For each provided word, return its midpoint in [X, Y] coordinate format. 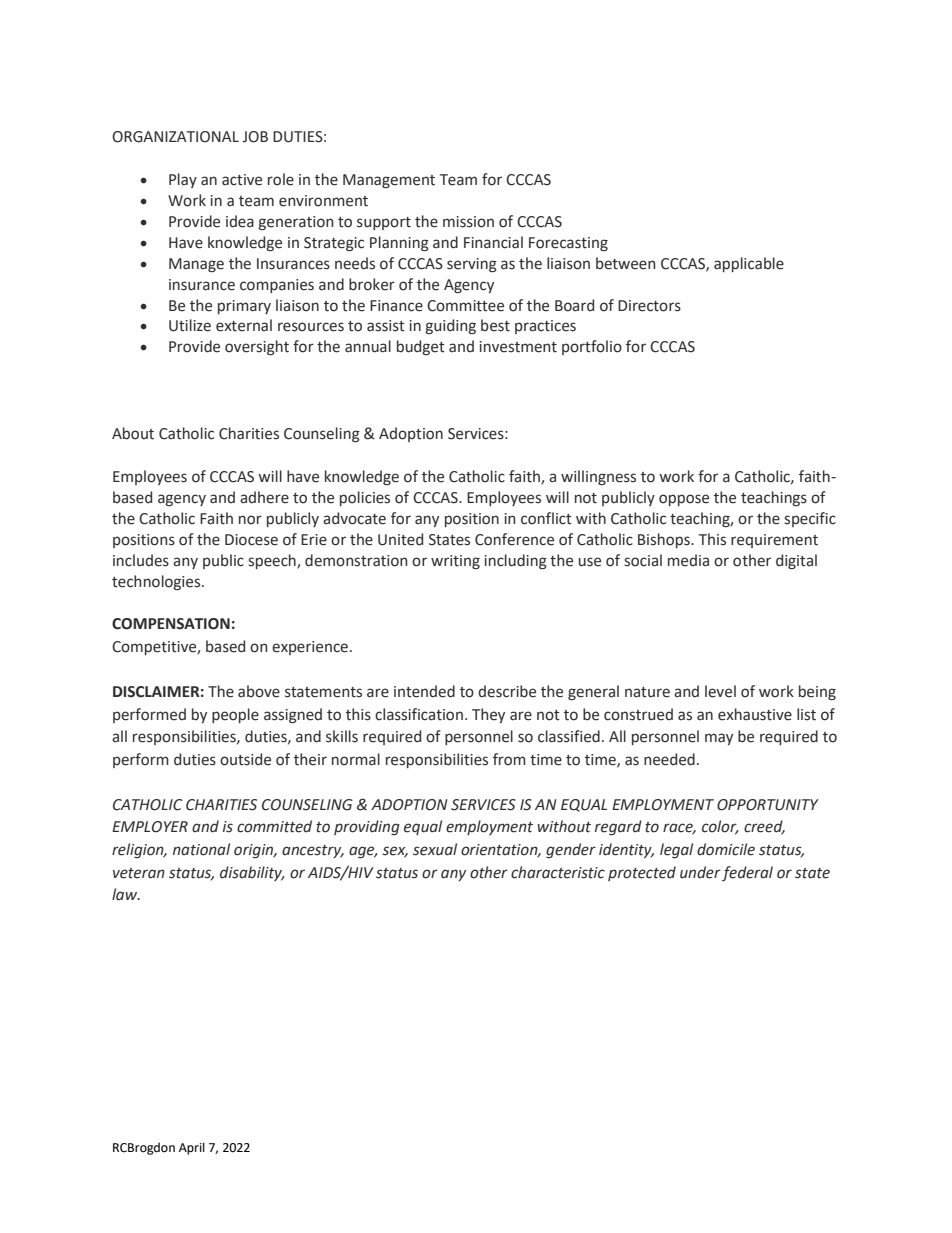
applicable [749, 264]
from [509, 759]
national [201, 849]
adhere [264, 497]
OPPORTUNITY [768, 805]
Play [183, 180]
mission [468, 222]
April [192, 1148]
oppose [684, 500]
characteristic [558, 872]
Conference [514, 539]
